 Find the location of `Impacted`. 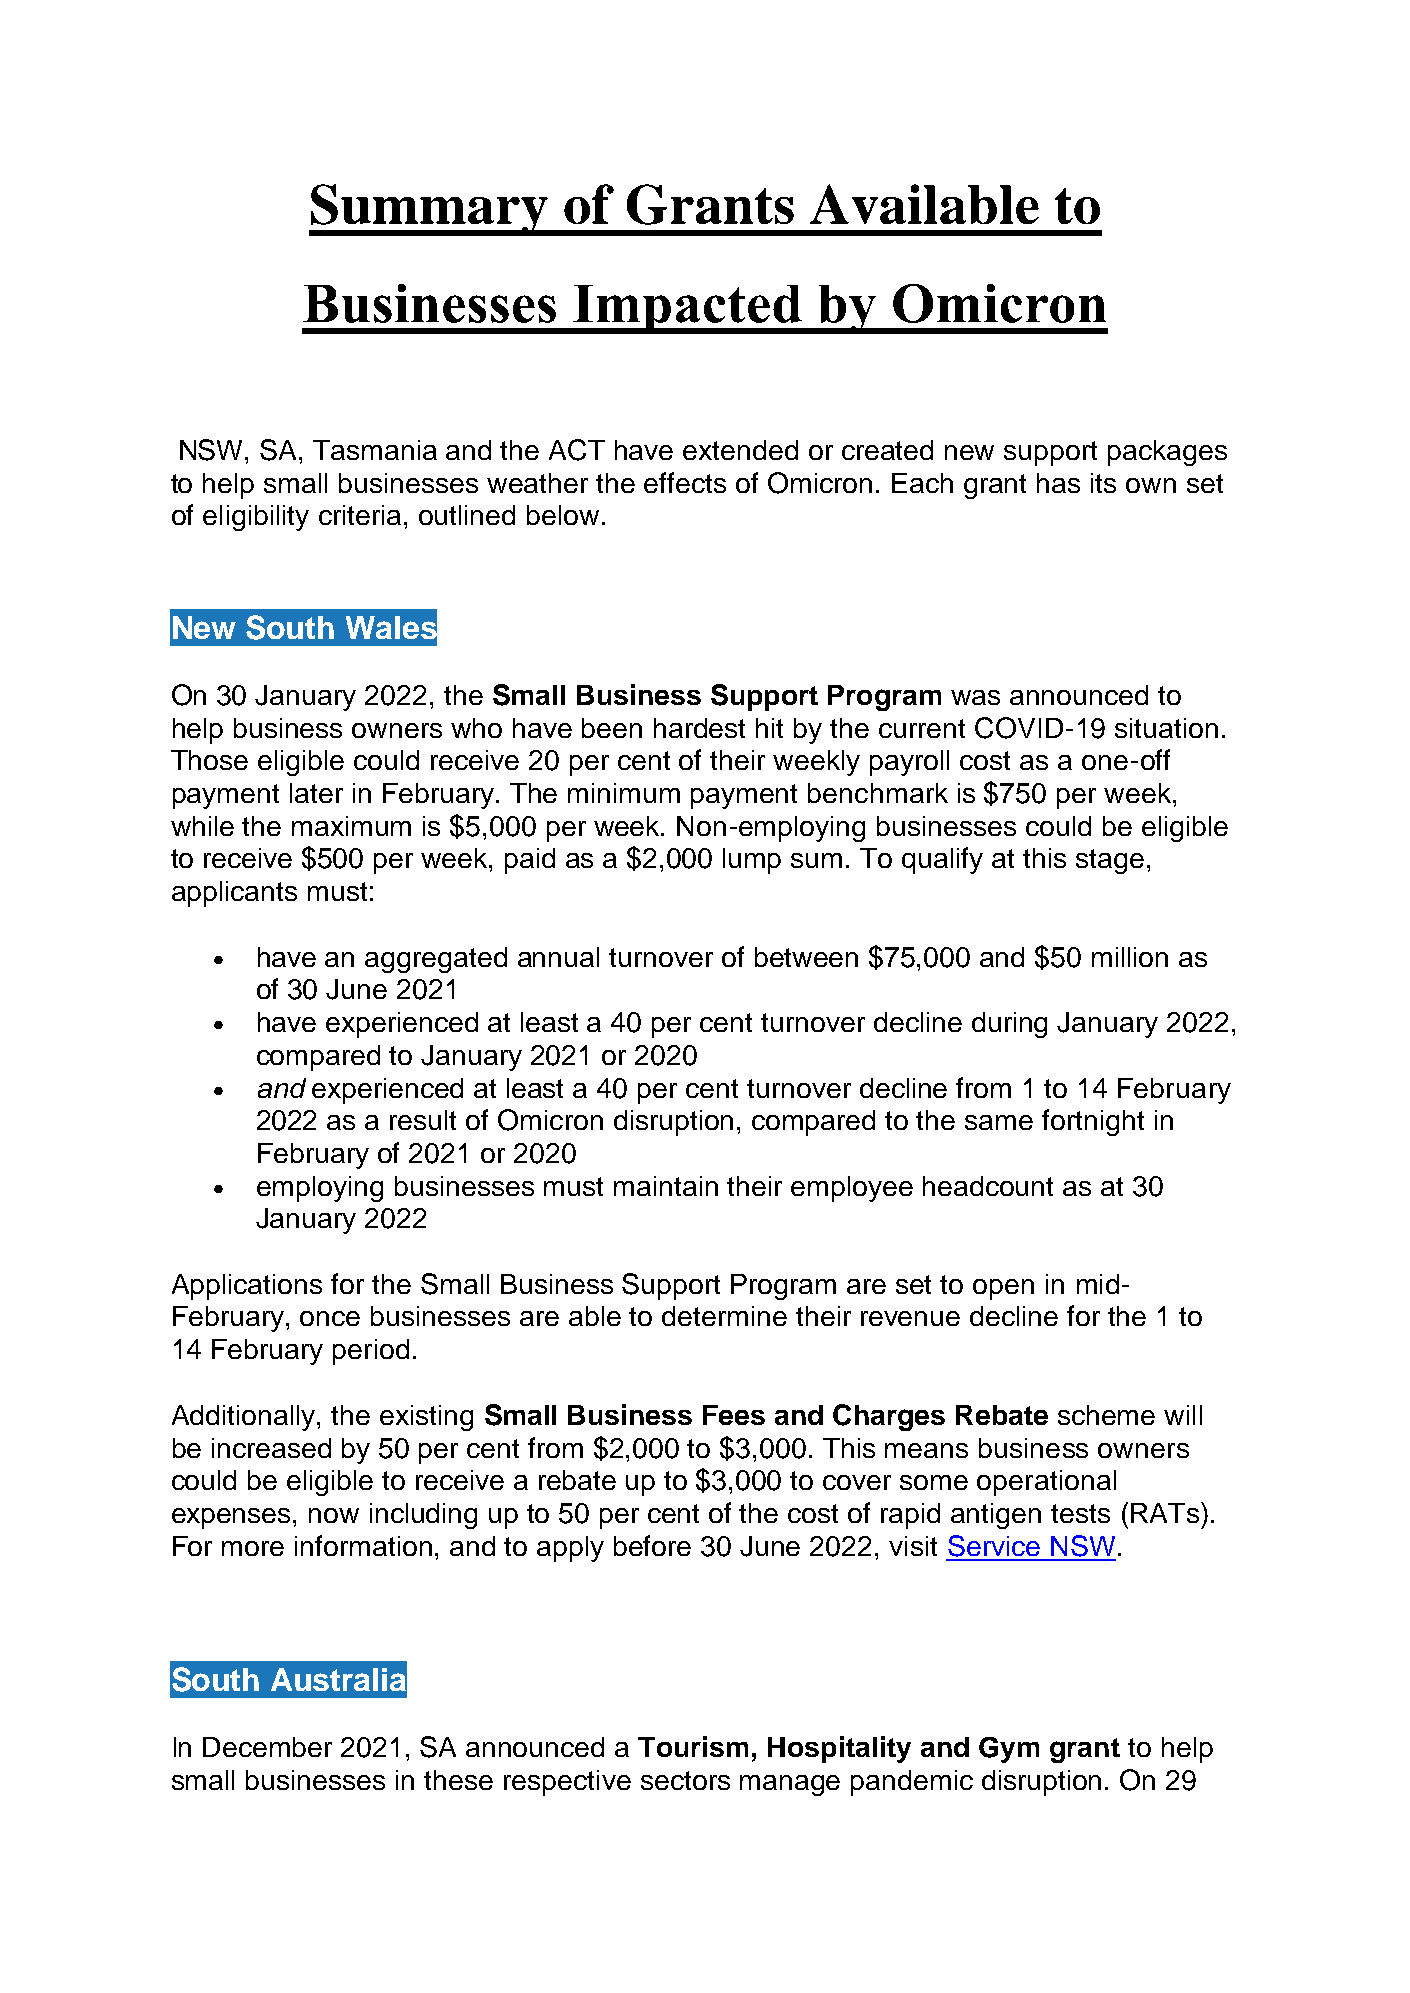

Impacted is located at coordinates (687, 309).
